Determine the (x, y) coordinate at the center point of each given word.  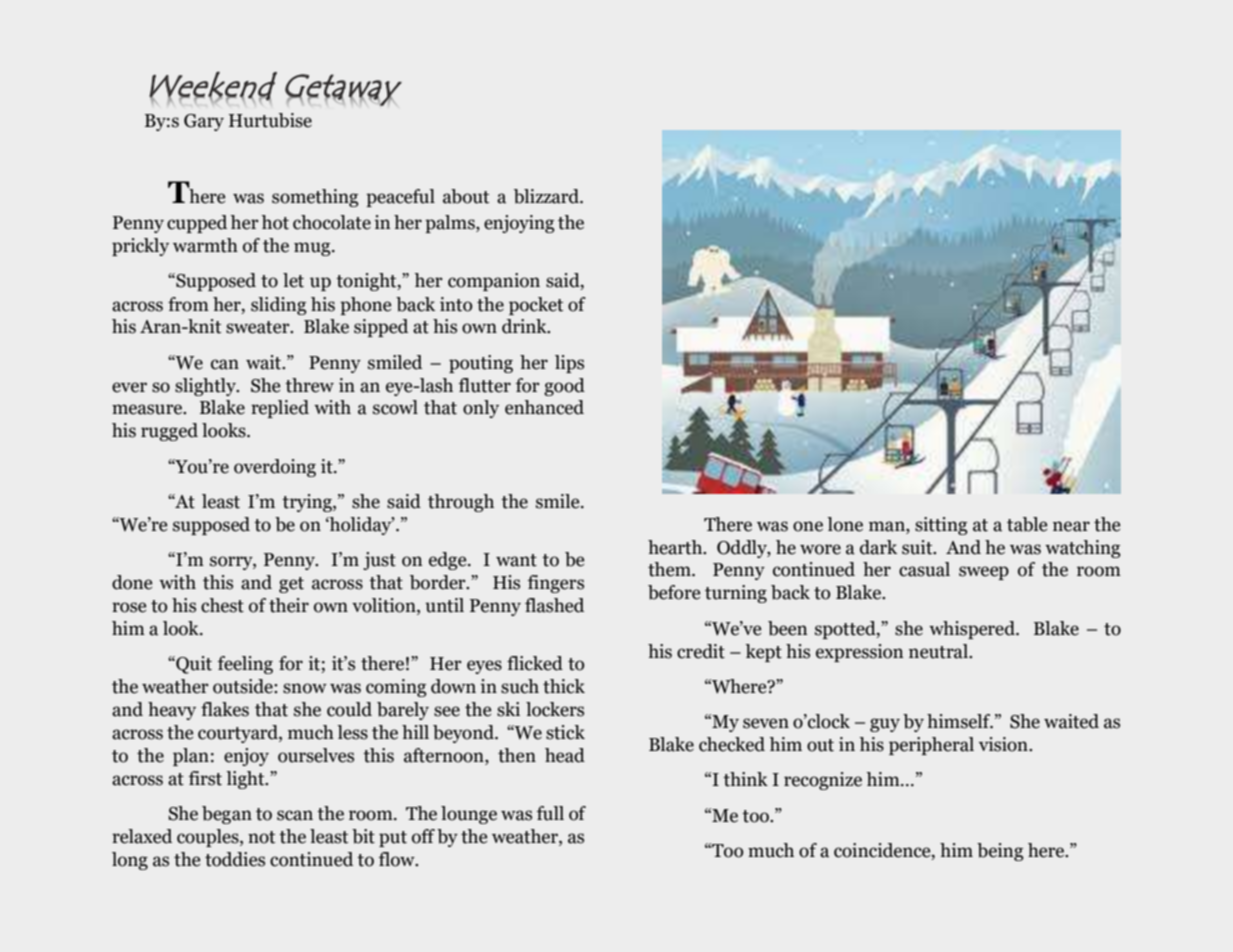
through (461, 503)
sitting (941, 526)
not (262, 837)
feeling (245, 665)
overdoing (275, 468)
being (1000, 852)
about (466, 196)
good (564, 387)
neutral (939, 651)
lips (569, 364)
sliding (279, 306)
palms (451, 224)
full (550, 813)
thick (564, 686)
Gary (204, 122)
